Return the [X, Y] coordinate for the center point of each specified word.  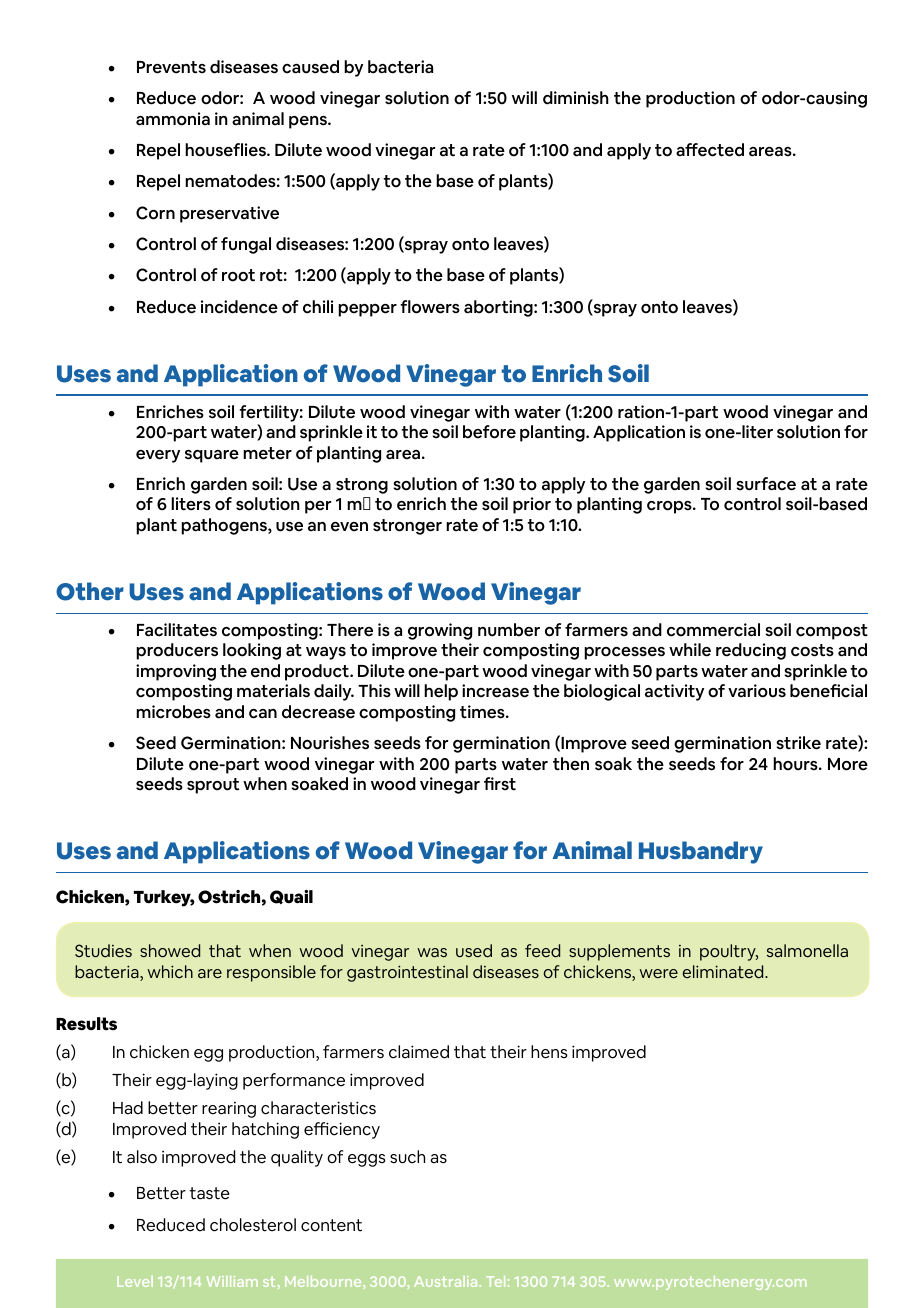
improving [176, 672]
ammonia [173, 119]
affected [710, 150]
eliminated [724, 971]
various [757, 691]
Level [135, 1281]
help [441, 692]
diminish [576, 98]
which [170, 971]
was [432, 952]
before [489, 432]
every [158, 456]
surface [766, 484]
